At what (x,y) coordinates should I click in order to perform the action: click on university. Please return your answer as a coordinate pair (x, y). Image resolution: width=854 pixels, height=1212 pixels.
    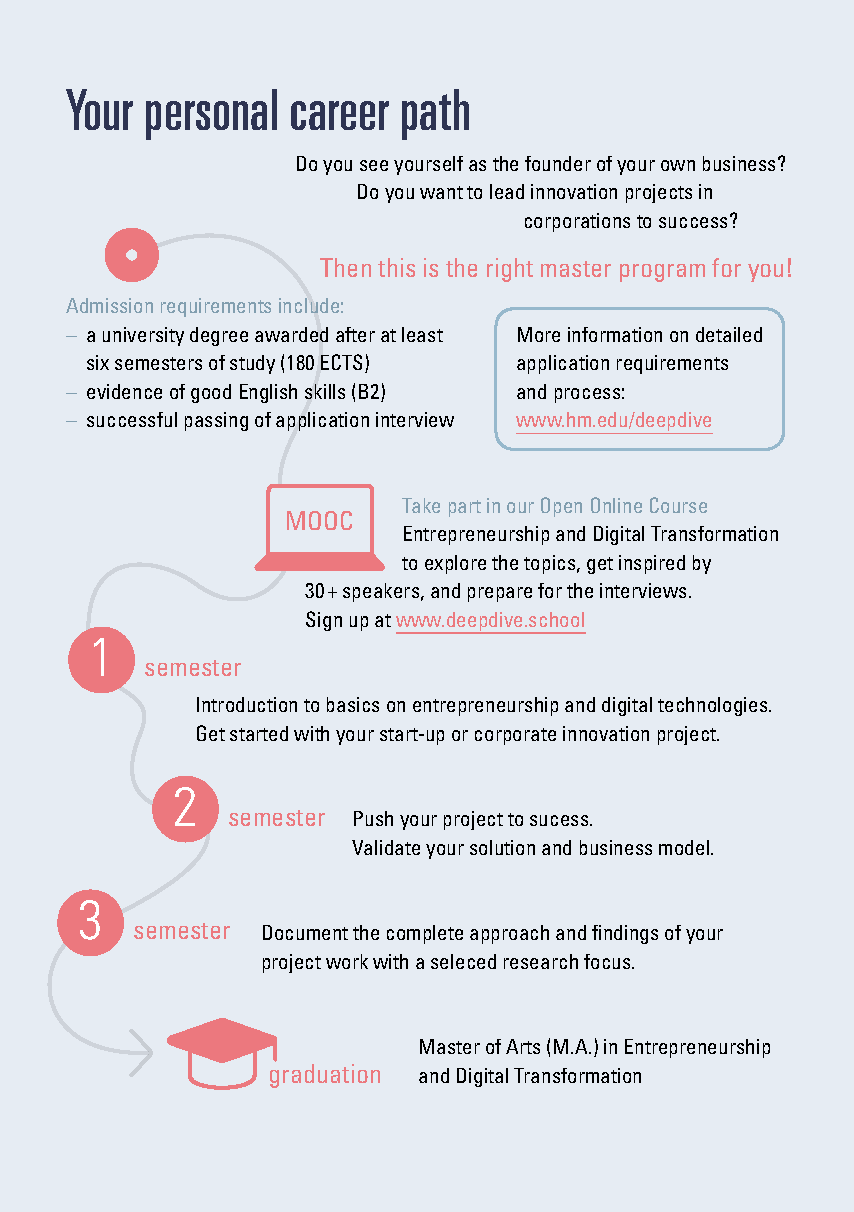
    Looking at the image, I should click on (143, 336).
